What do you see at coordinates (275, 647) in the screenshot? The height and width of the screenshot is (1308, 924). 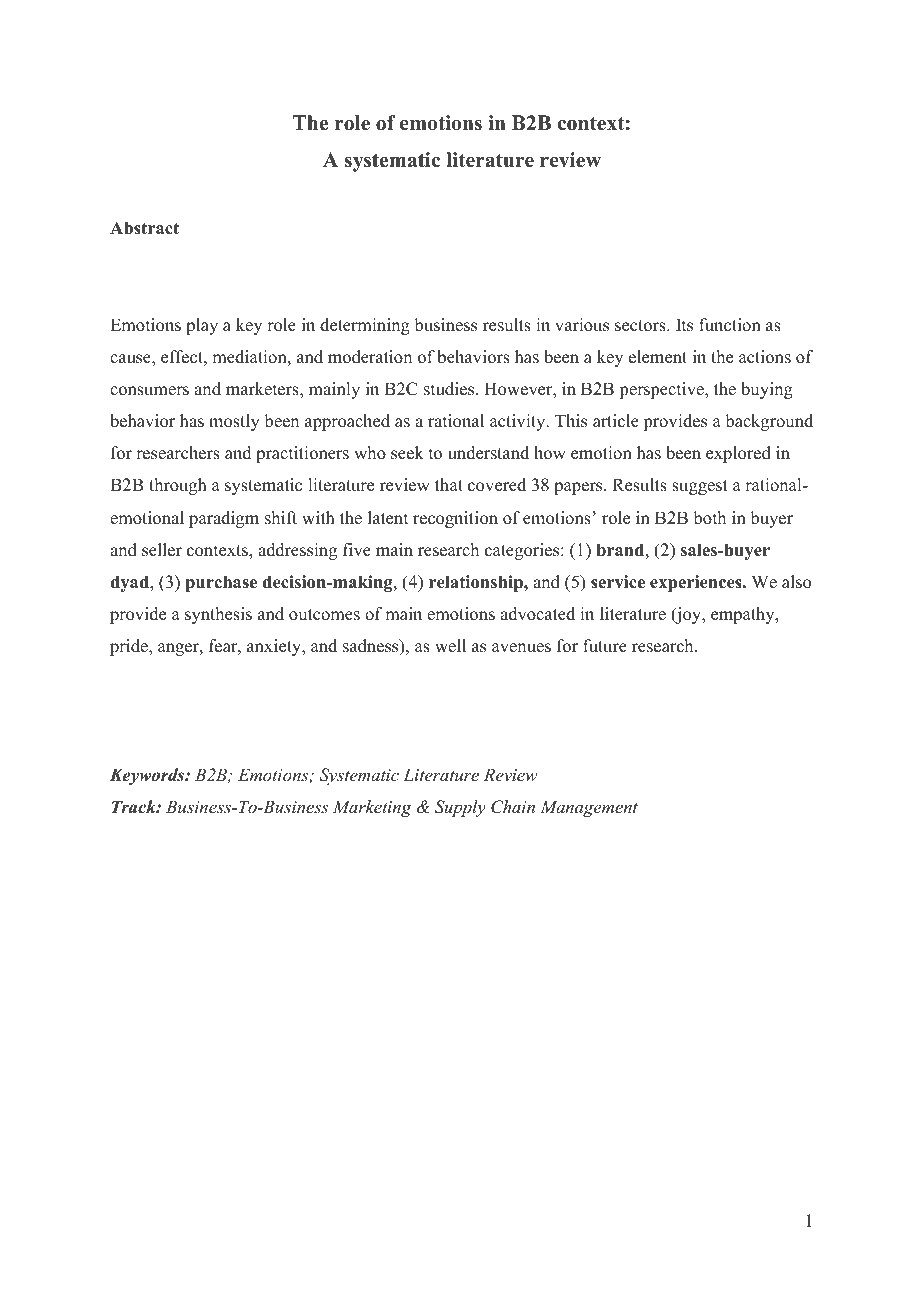 I see `anxiety` at bounding box center [275, 647].
